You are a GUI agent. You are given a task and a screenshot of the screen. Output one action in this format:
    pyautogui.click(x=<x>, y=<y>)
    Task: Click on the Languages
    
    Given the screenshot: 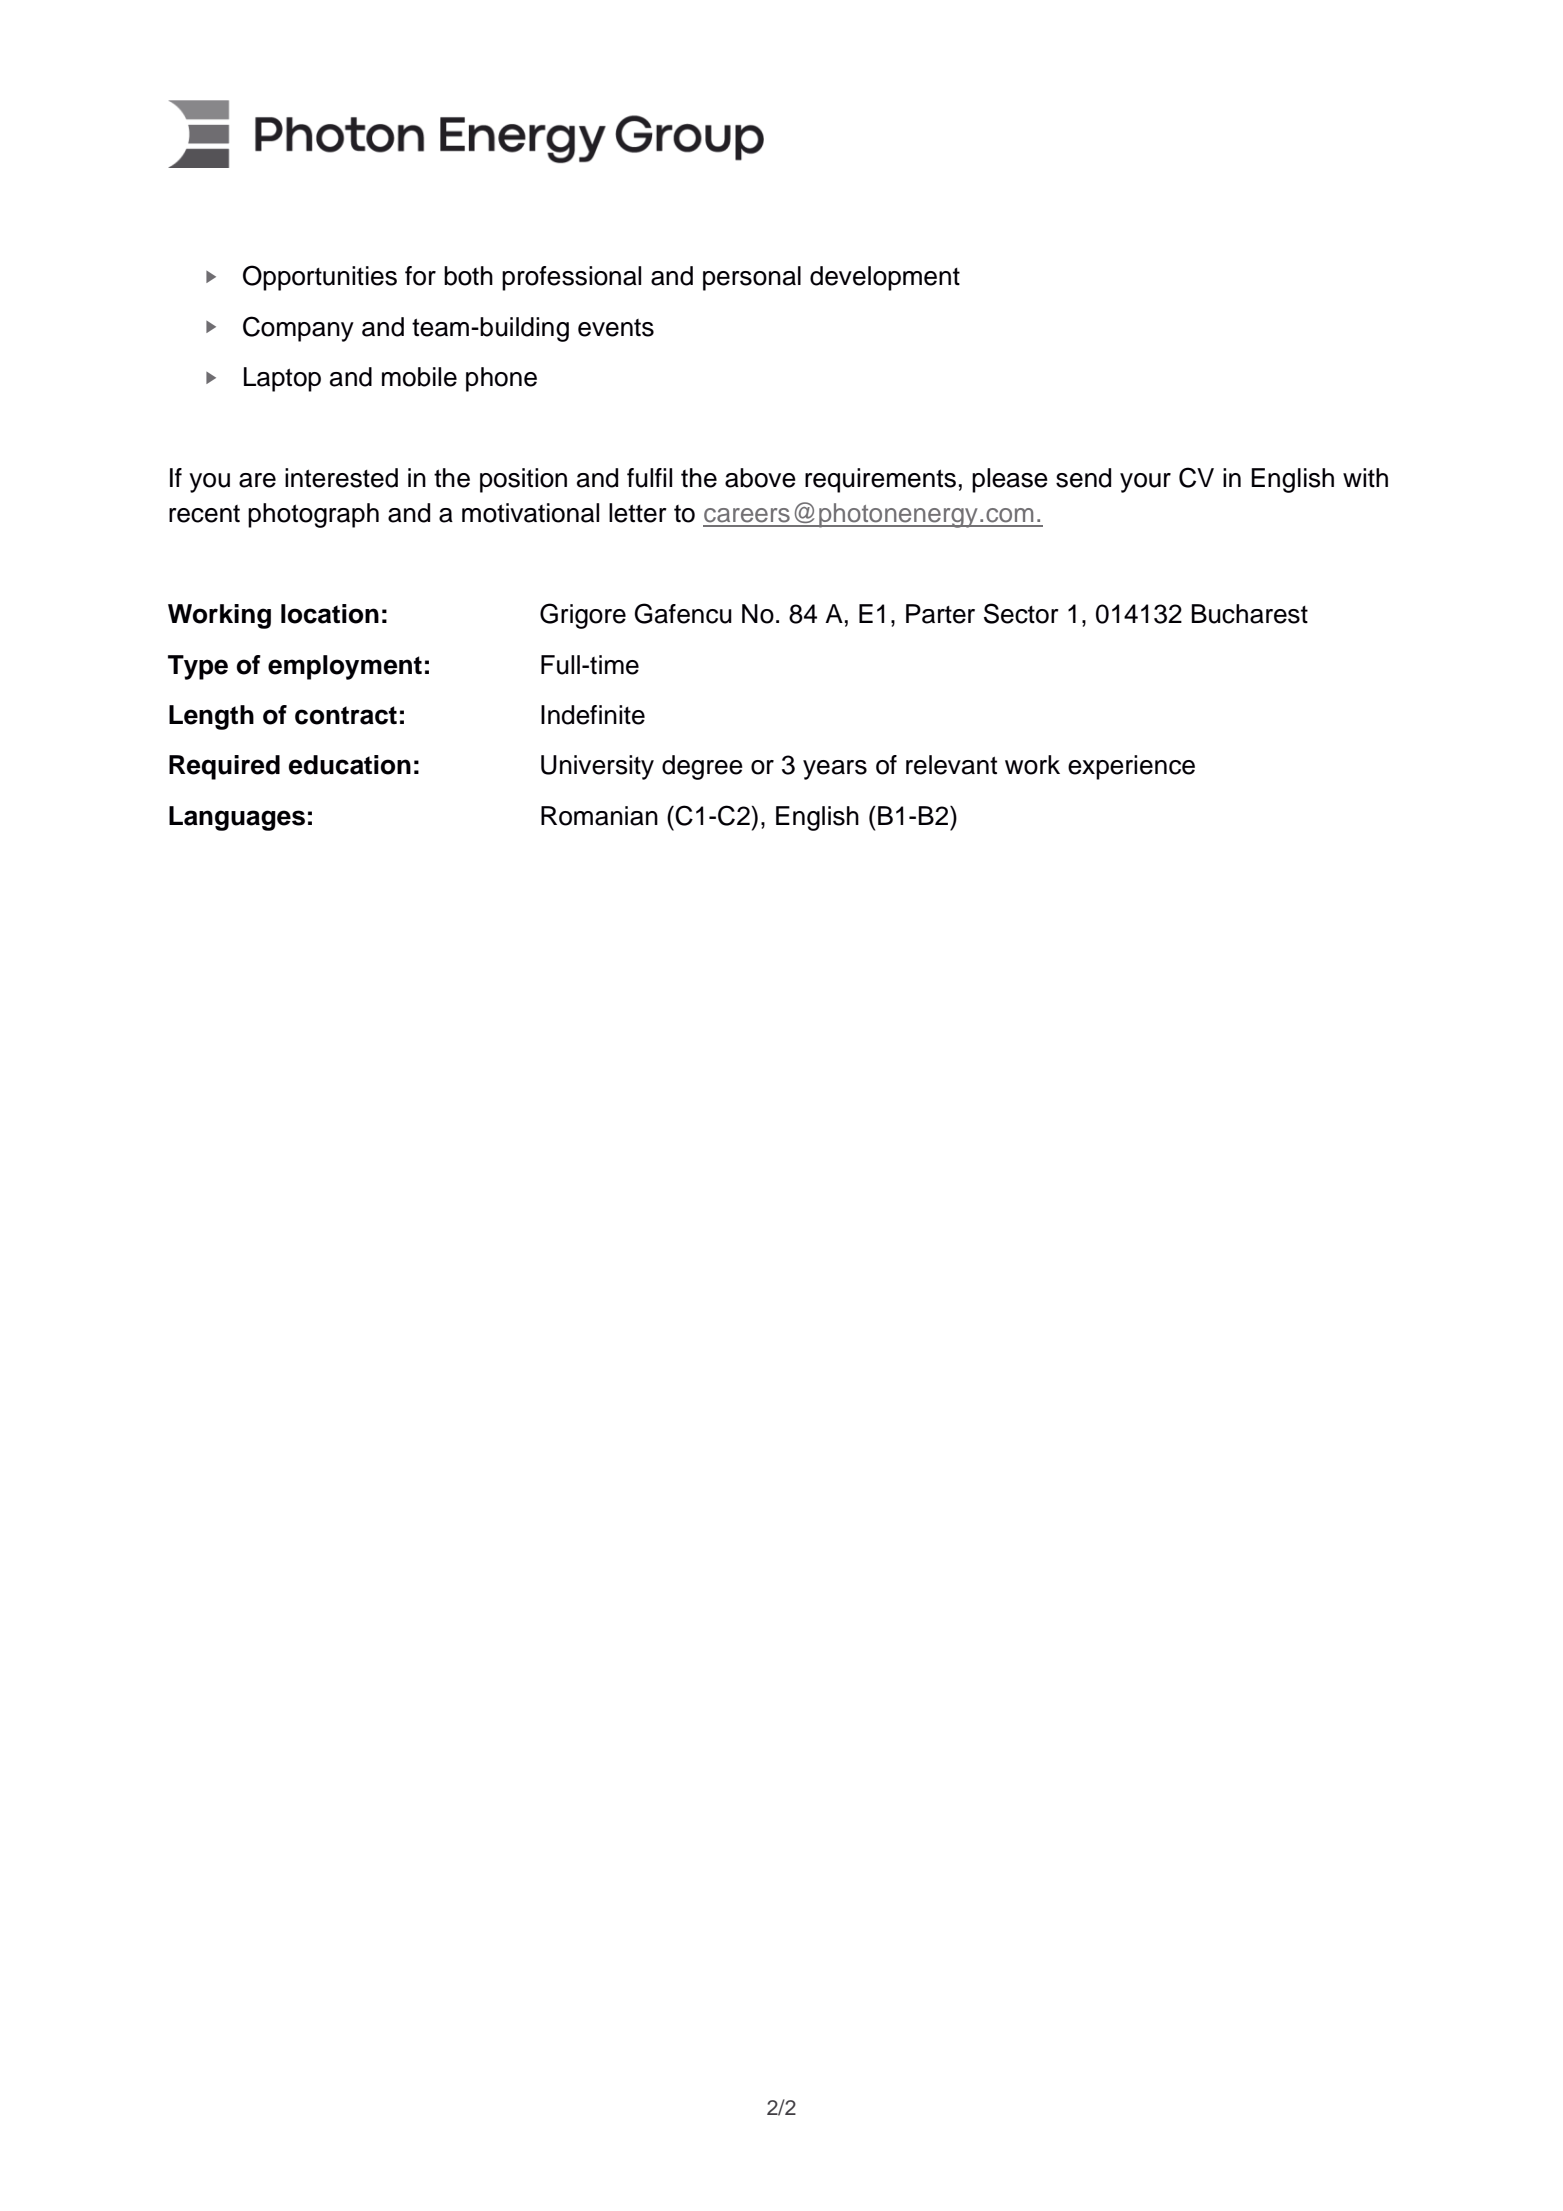 What is the action you would take?
    pyautogui.click(x=237, y=818)
